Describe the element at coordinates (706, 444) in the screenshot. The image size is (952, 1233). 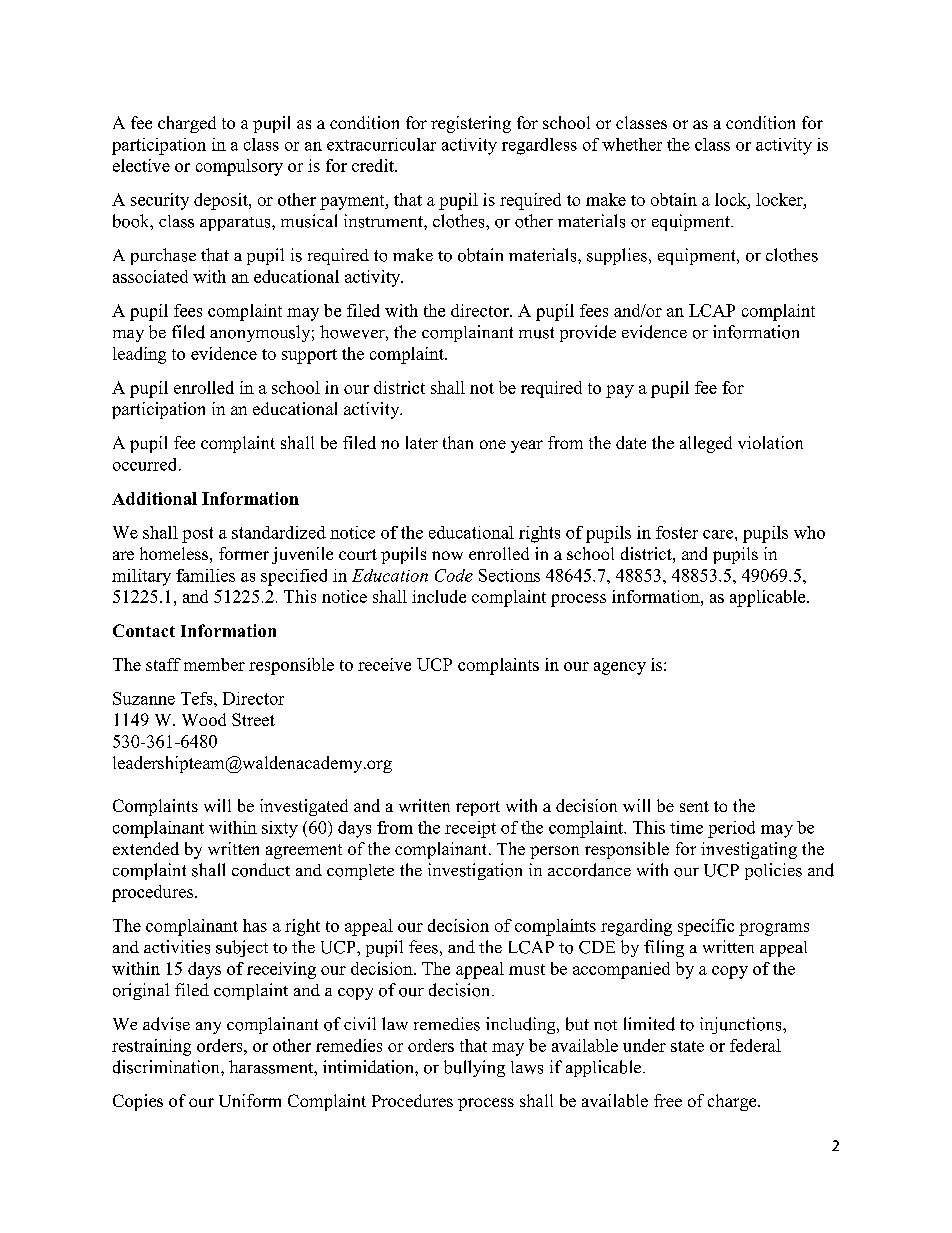
I see `alleged` at that location.
